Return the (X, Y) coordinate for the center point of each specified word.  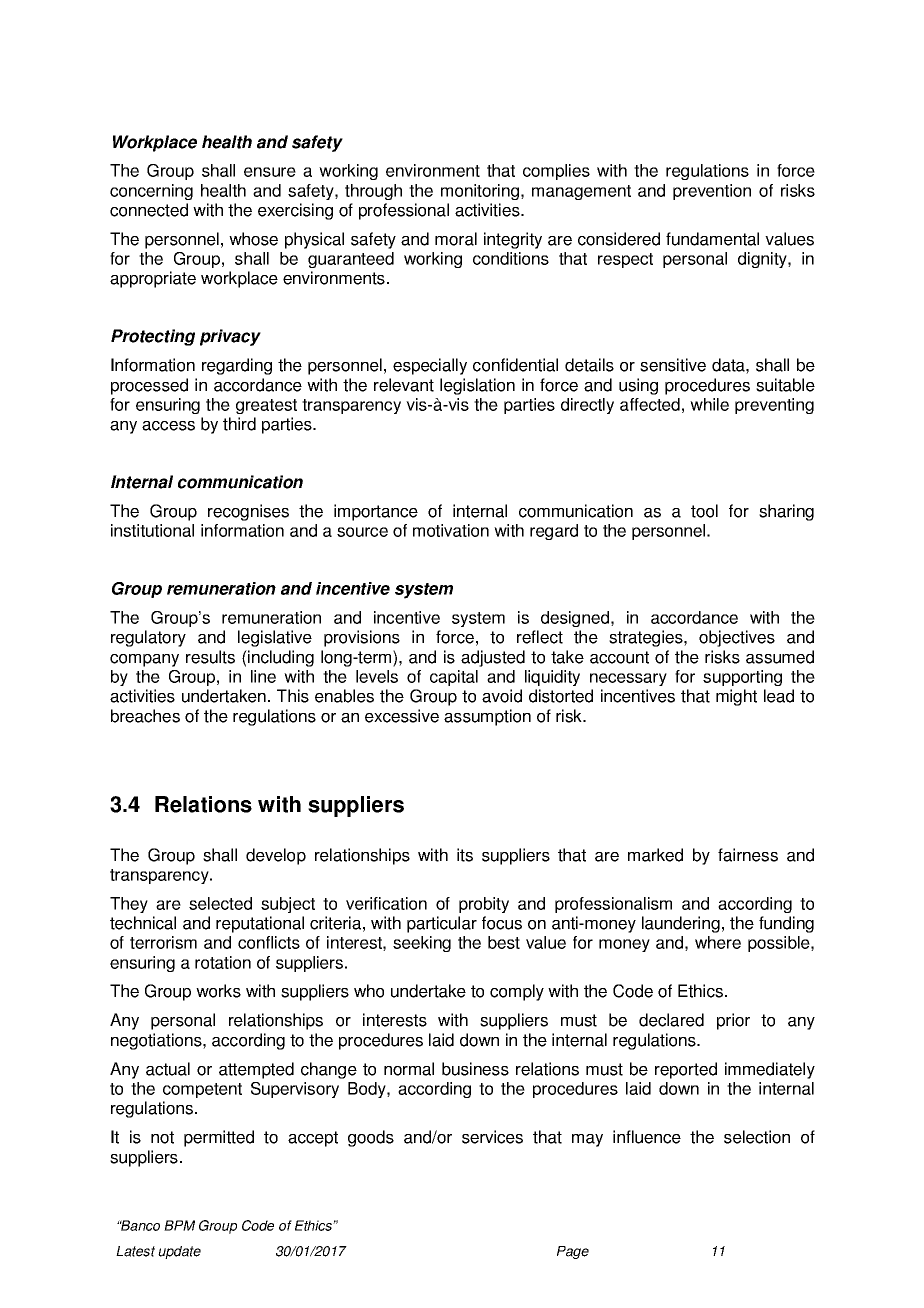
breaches (145, 716)
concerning (151, 192)
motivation (451, 530)
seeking (422, 944)
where (718, 942)
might (736, 697)
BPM (179, 1225)
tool (704, 511)
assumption (487, 717)
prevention (712, 192)
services (492, 1137)
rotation (223, 962)
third (239, 424)
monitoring (480, 192)
